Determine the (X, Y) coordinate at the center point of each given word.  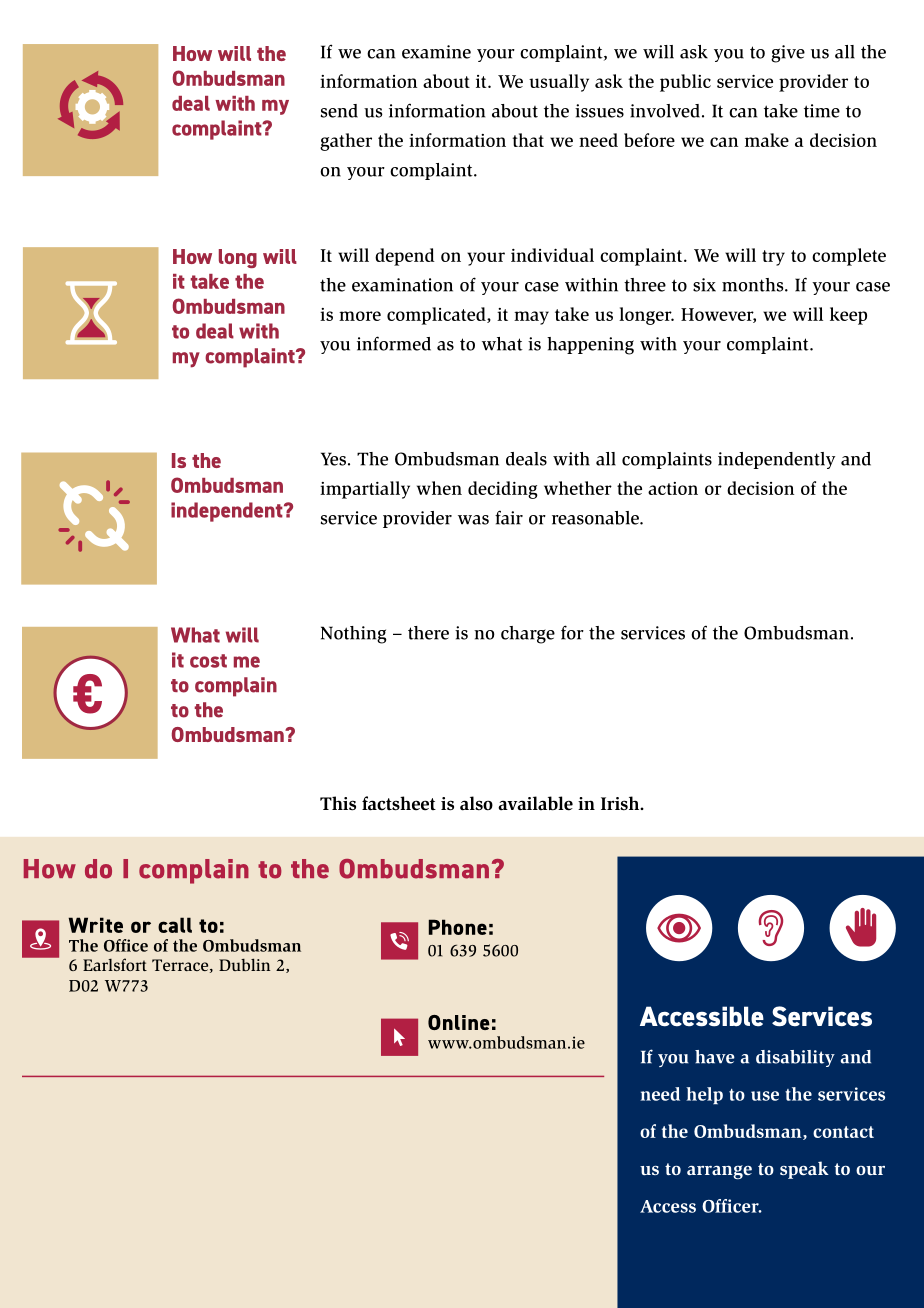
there (428, 633)
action (673, 488)
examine (436, 52)
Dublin (245, 964)
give (788, 54)
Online (459, 1022)
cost (208, 661)
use (765, 1096)
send (339, 111)
